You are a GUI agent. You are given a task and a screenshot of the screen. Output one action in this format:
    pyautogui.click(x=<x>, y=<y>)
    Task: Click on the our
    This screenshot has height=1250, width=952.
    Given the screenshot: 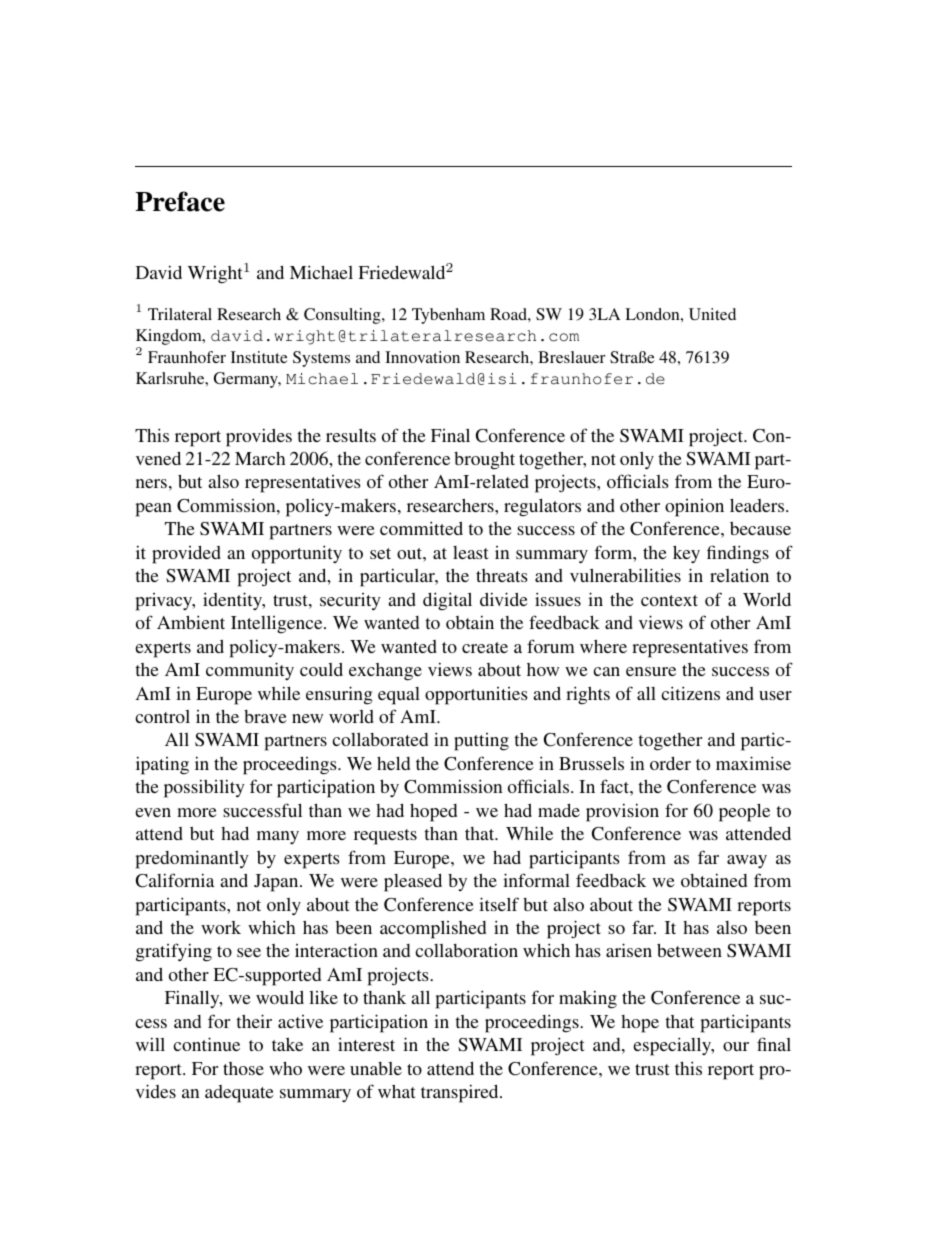 What is the action you would take?
    pyautogui.click(x=736, y=1046)
